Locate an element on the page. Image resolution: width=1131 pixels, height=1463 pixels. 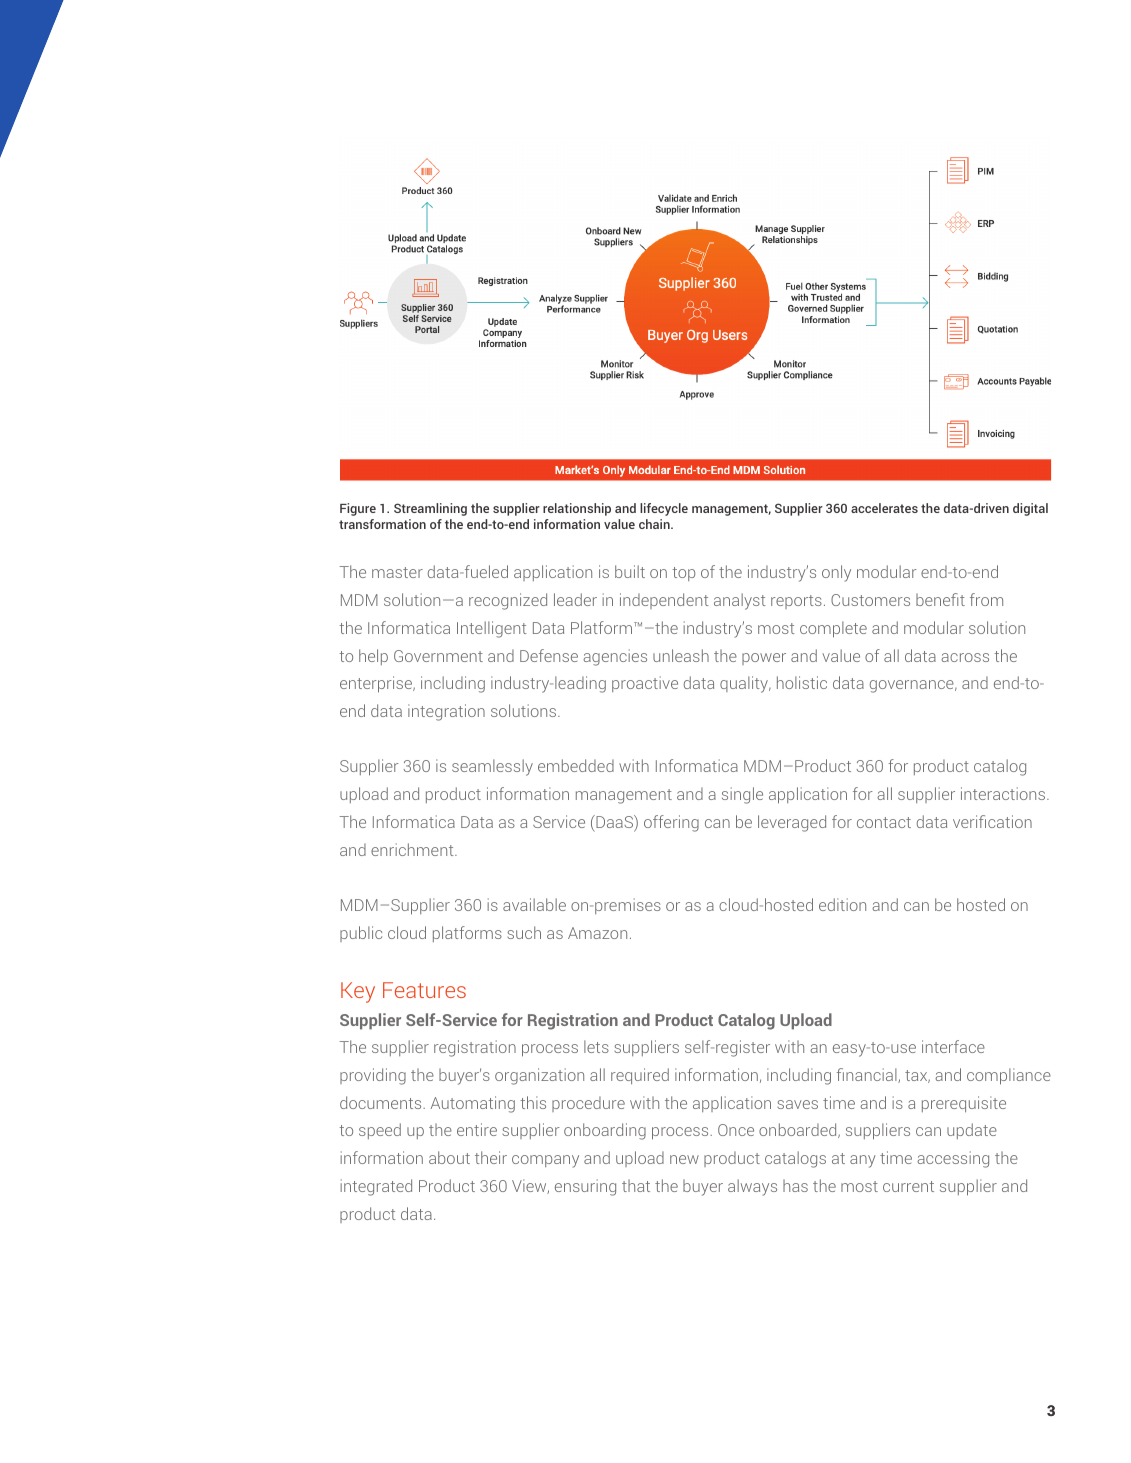
Streamlining is located at coordinates (430, 509).
